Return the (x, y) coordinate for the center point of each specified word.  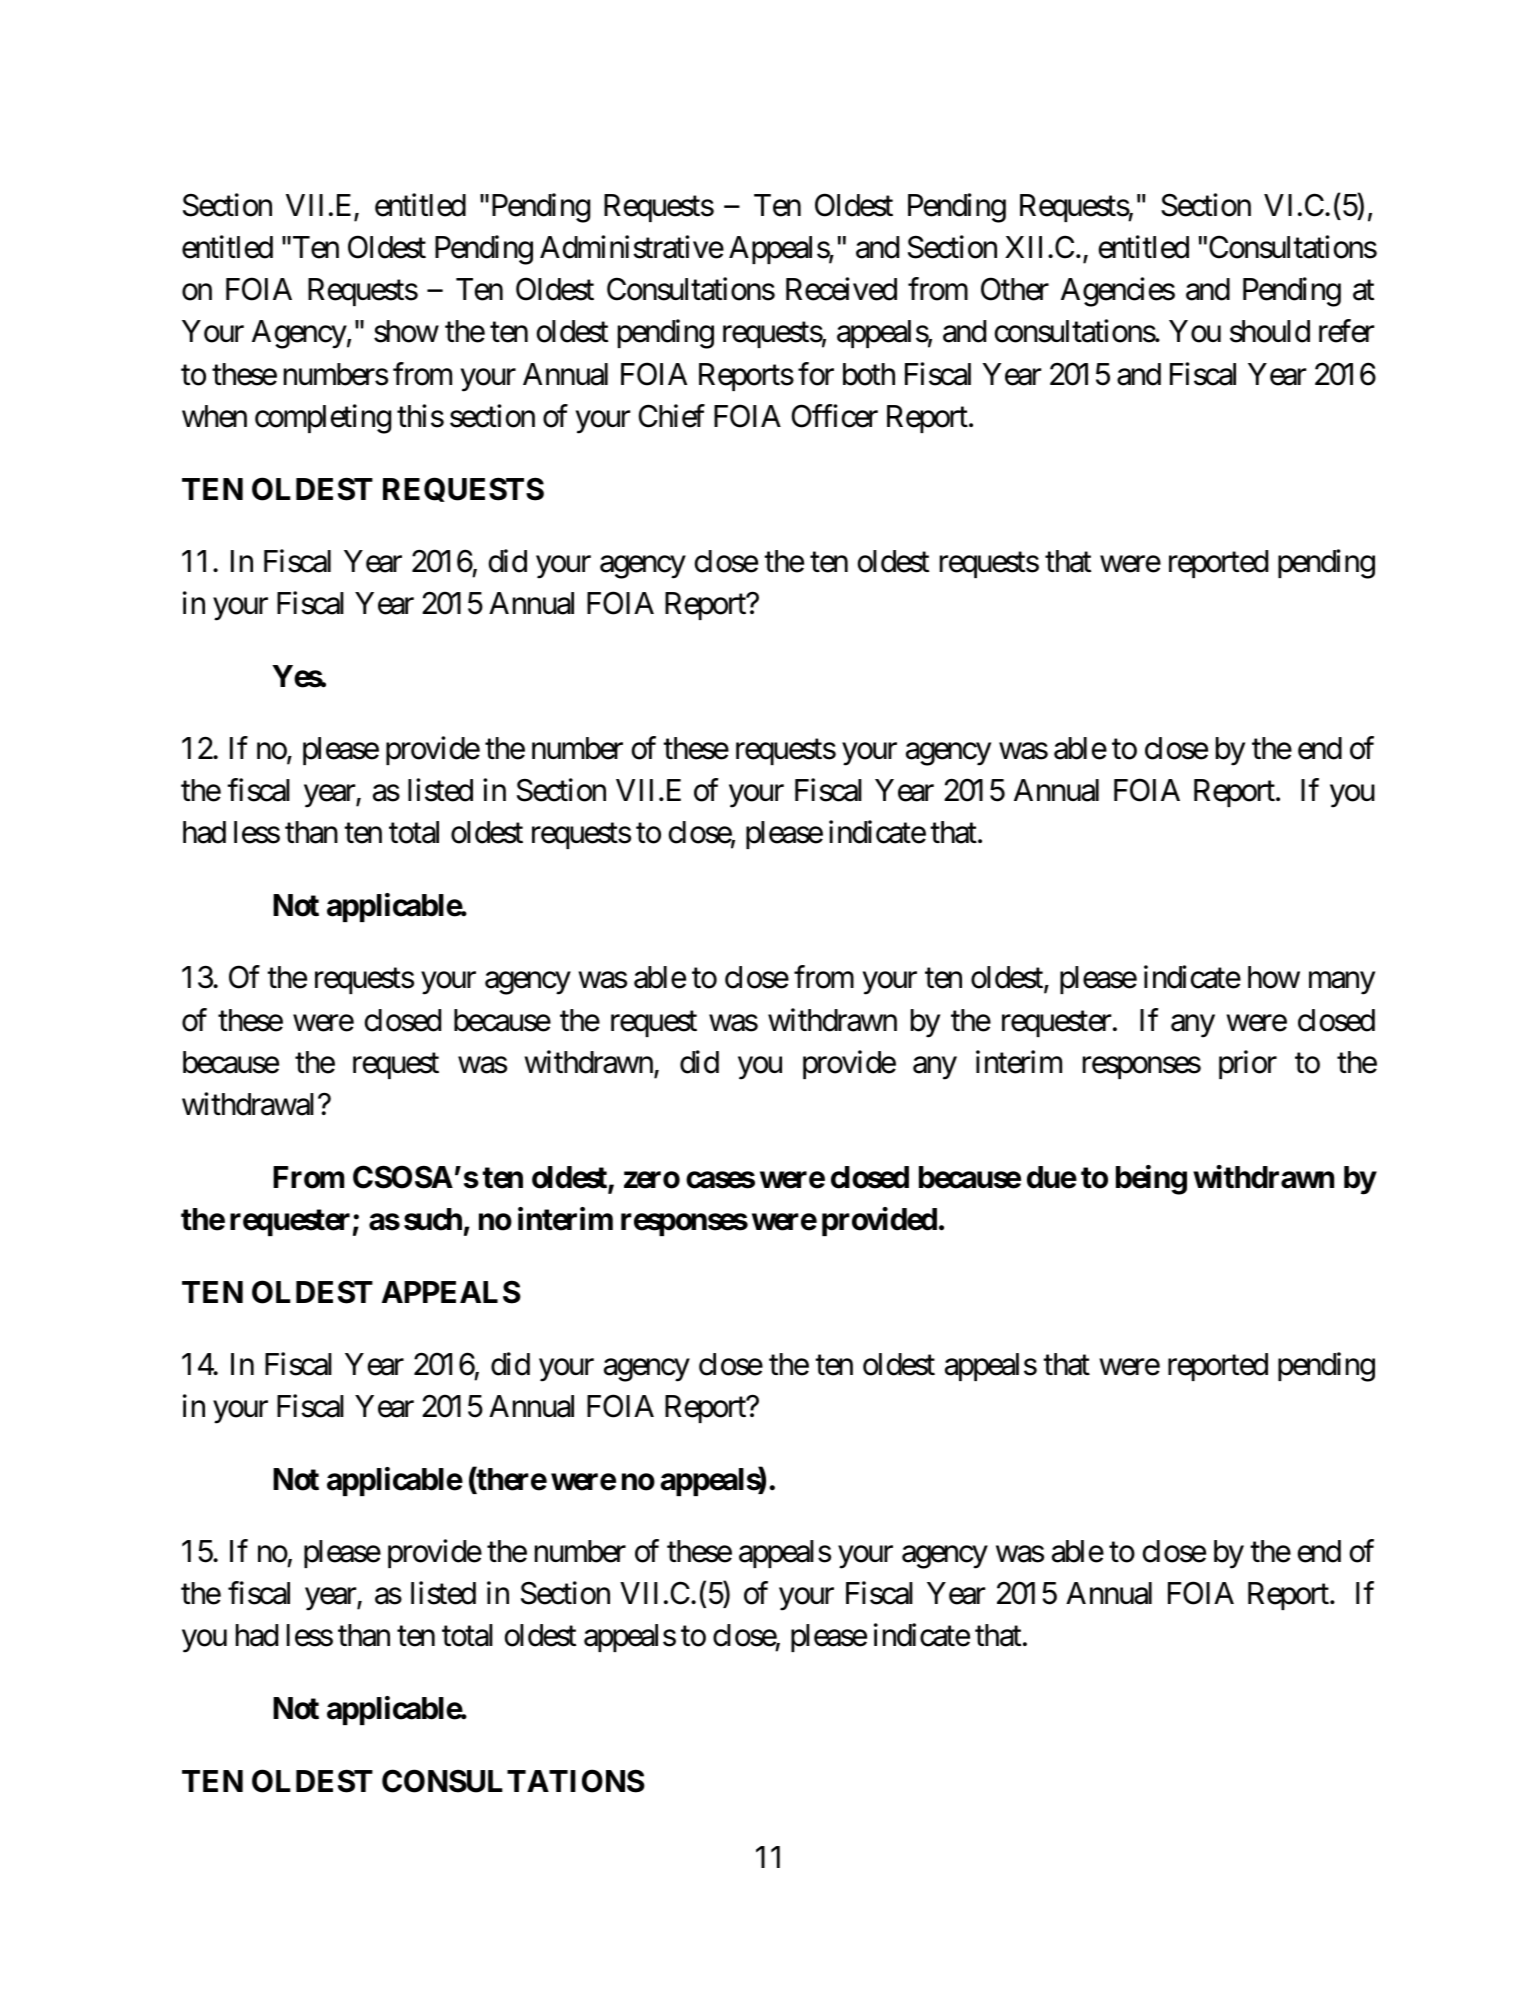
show (406, 331)
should (1270, 331)
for (816, 374)
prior (1248, 1064)
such (433, 1219)
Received (841, 289)
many (1342, 983)
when (214, 416)
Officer (835, 416)
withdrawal (250, 1104)
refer (1346, 331)
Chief (672, 416)
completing (323, 419)
